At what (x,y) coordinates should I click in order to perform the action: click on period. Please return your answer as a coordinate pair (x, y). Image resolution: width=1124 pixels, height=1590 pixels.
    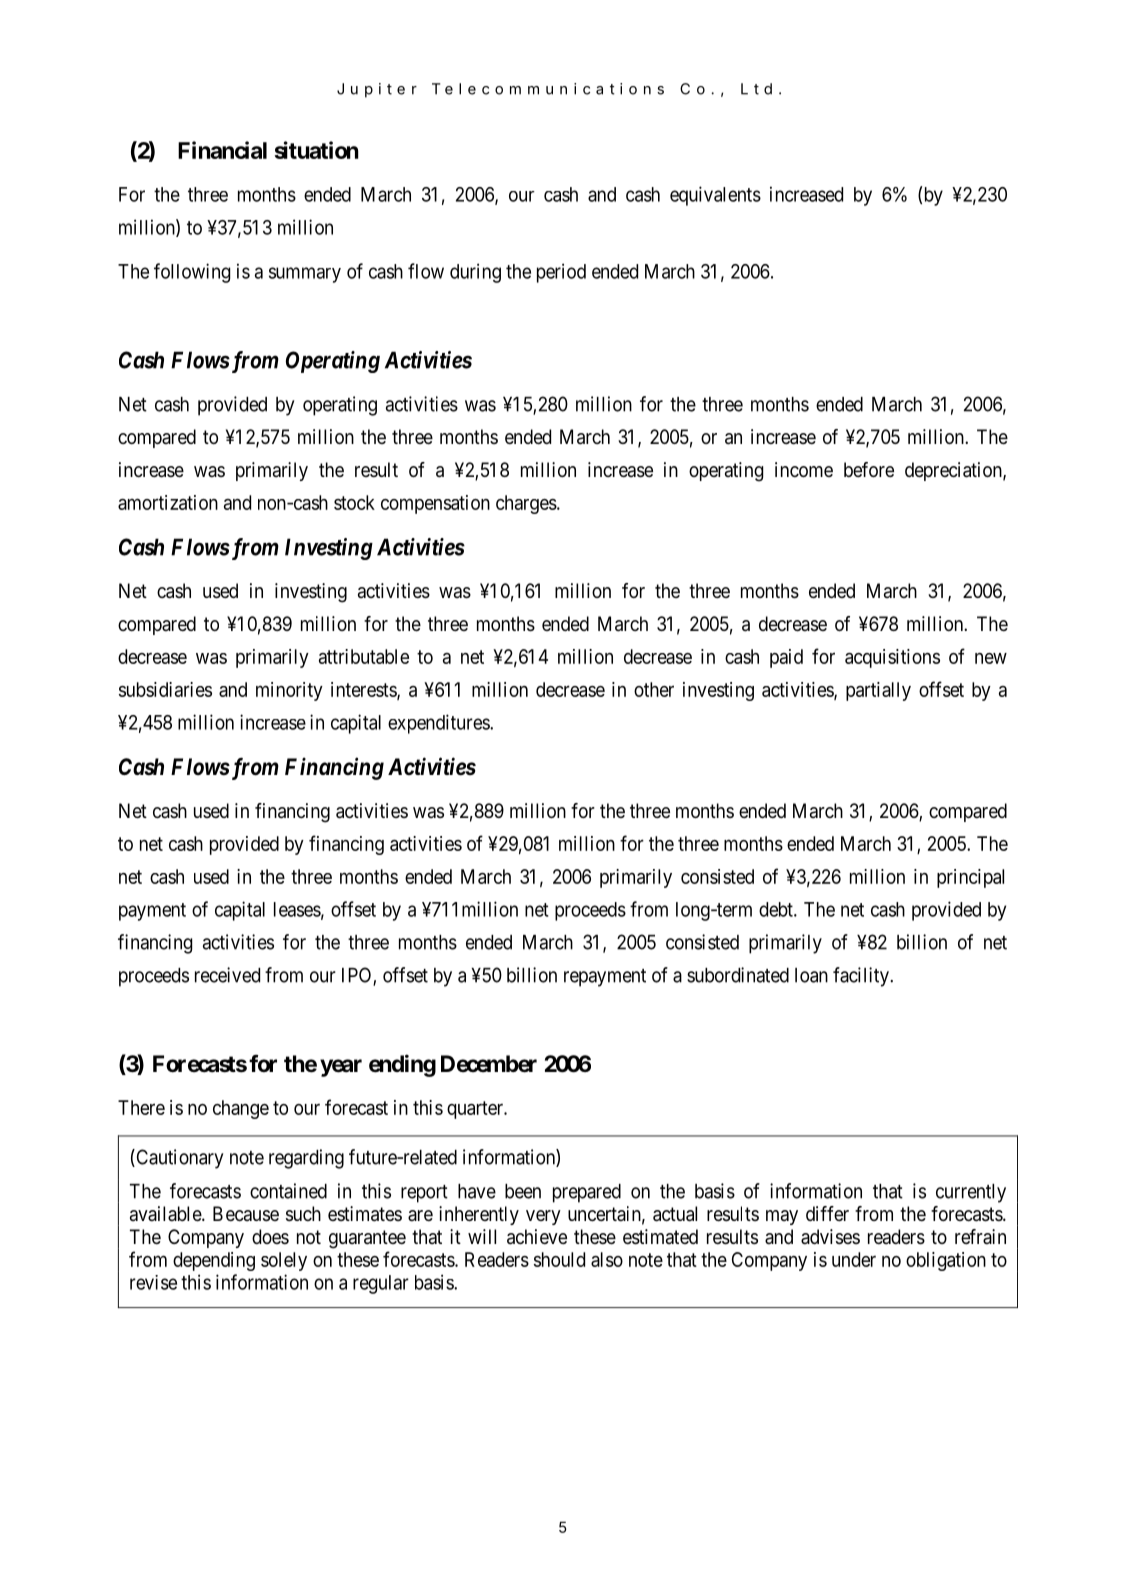
    Looking at the image, I should click on (561, 273).
